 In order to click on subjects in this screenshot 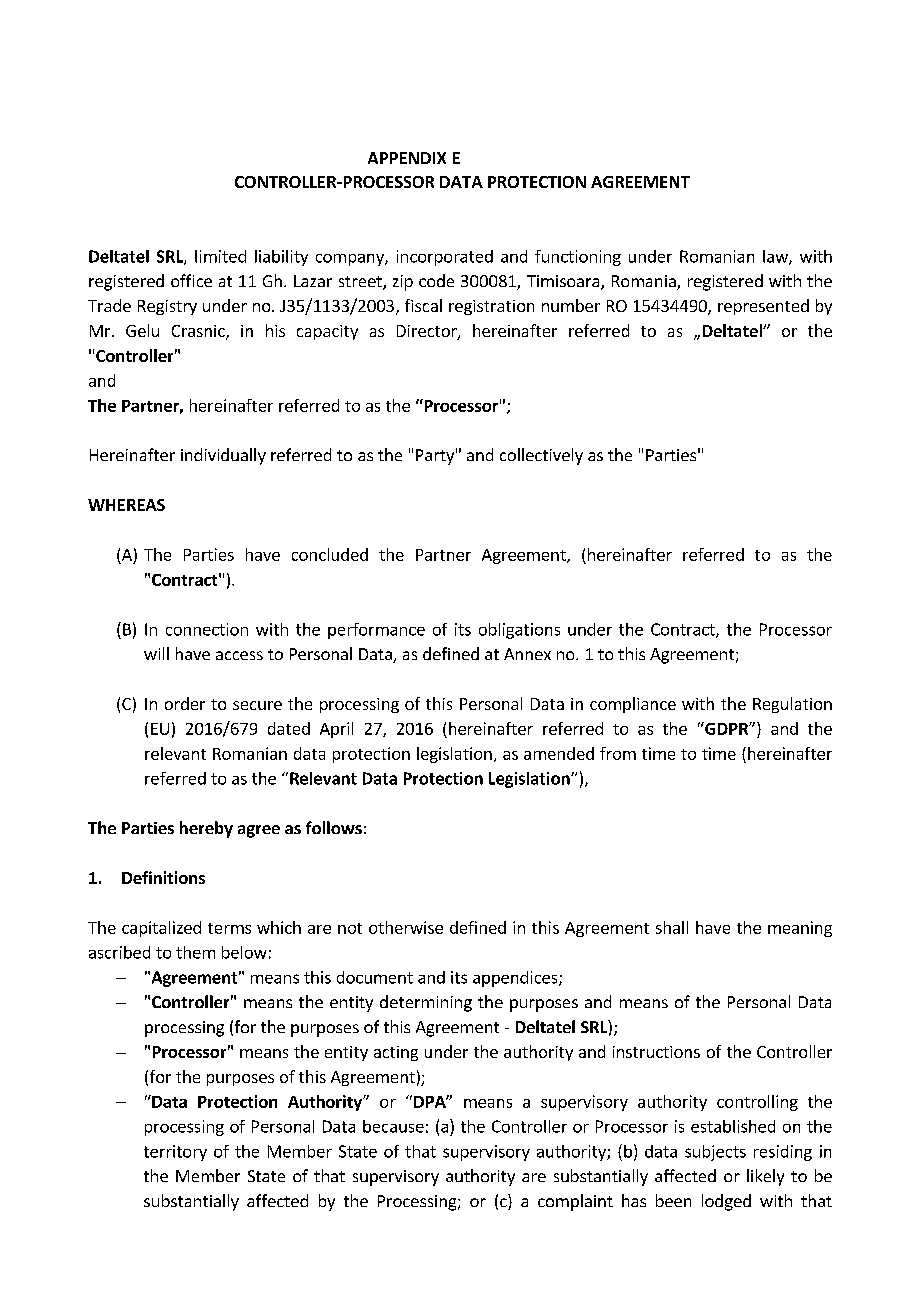, I will do `click(715, 1153)`.
